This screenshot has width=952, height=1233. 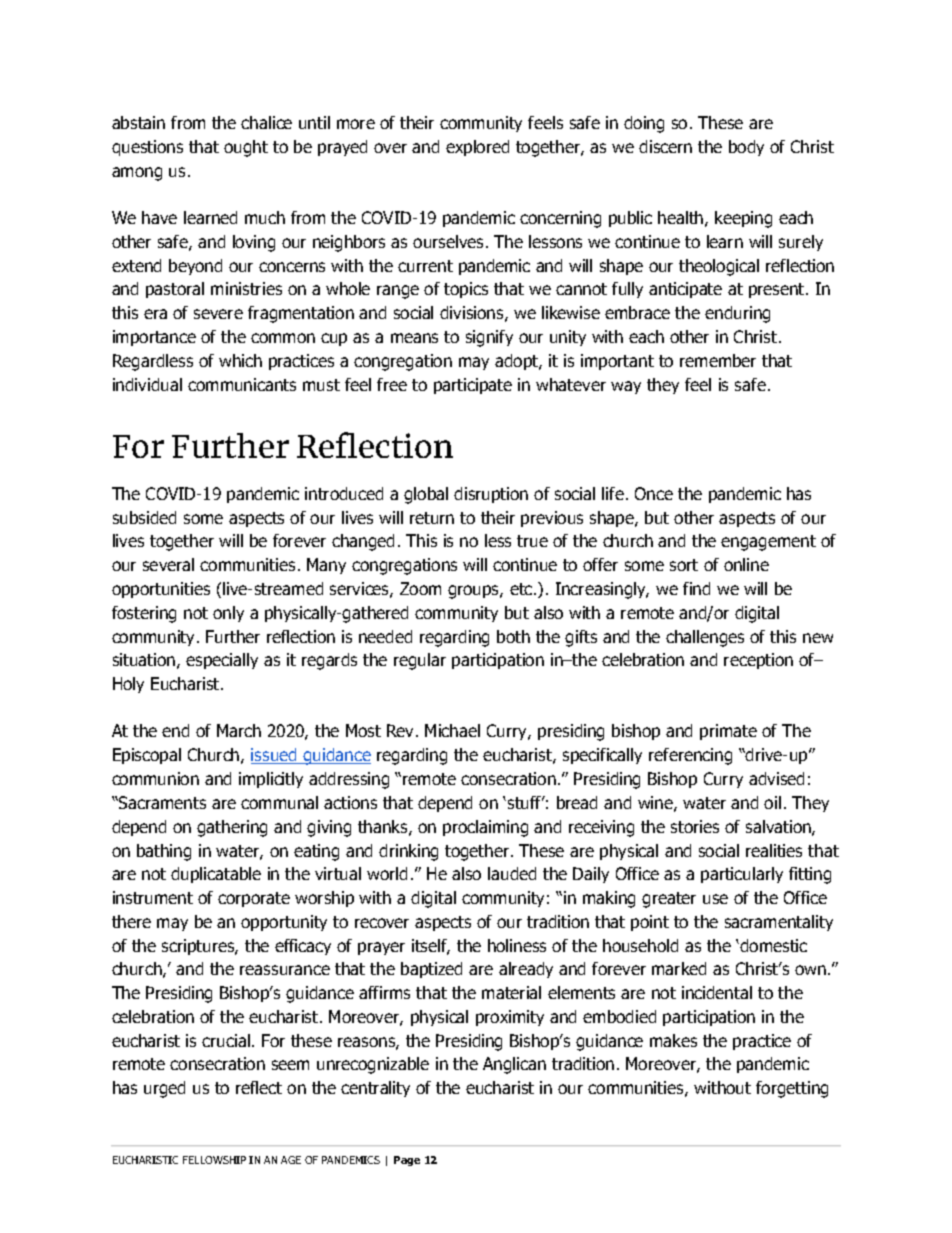 I want to click on both, so click(x=513, y=636).
